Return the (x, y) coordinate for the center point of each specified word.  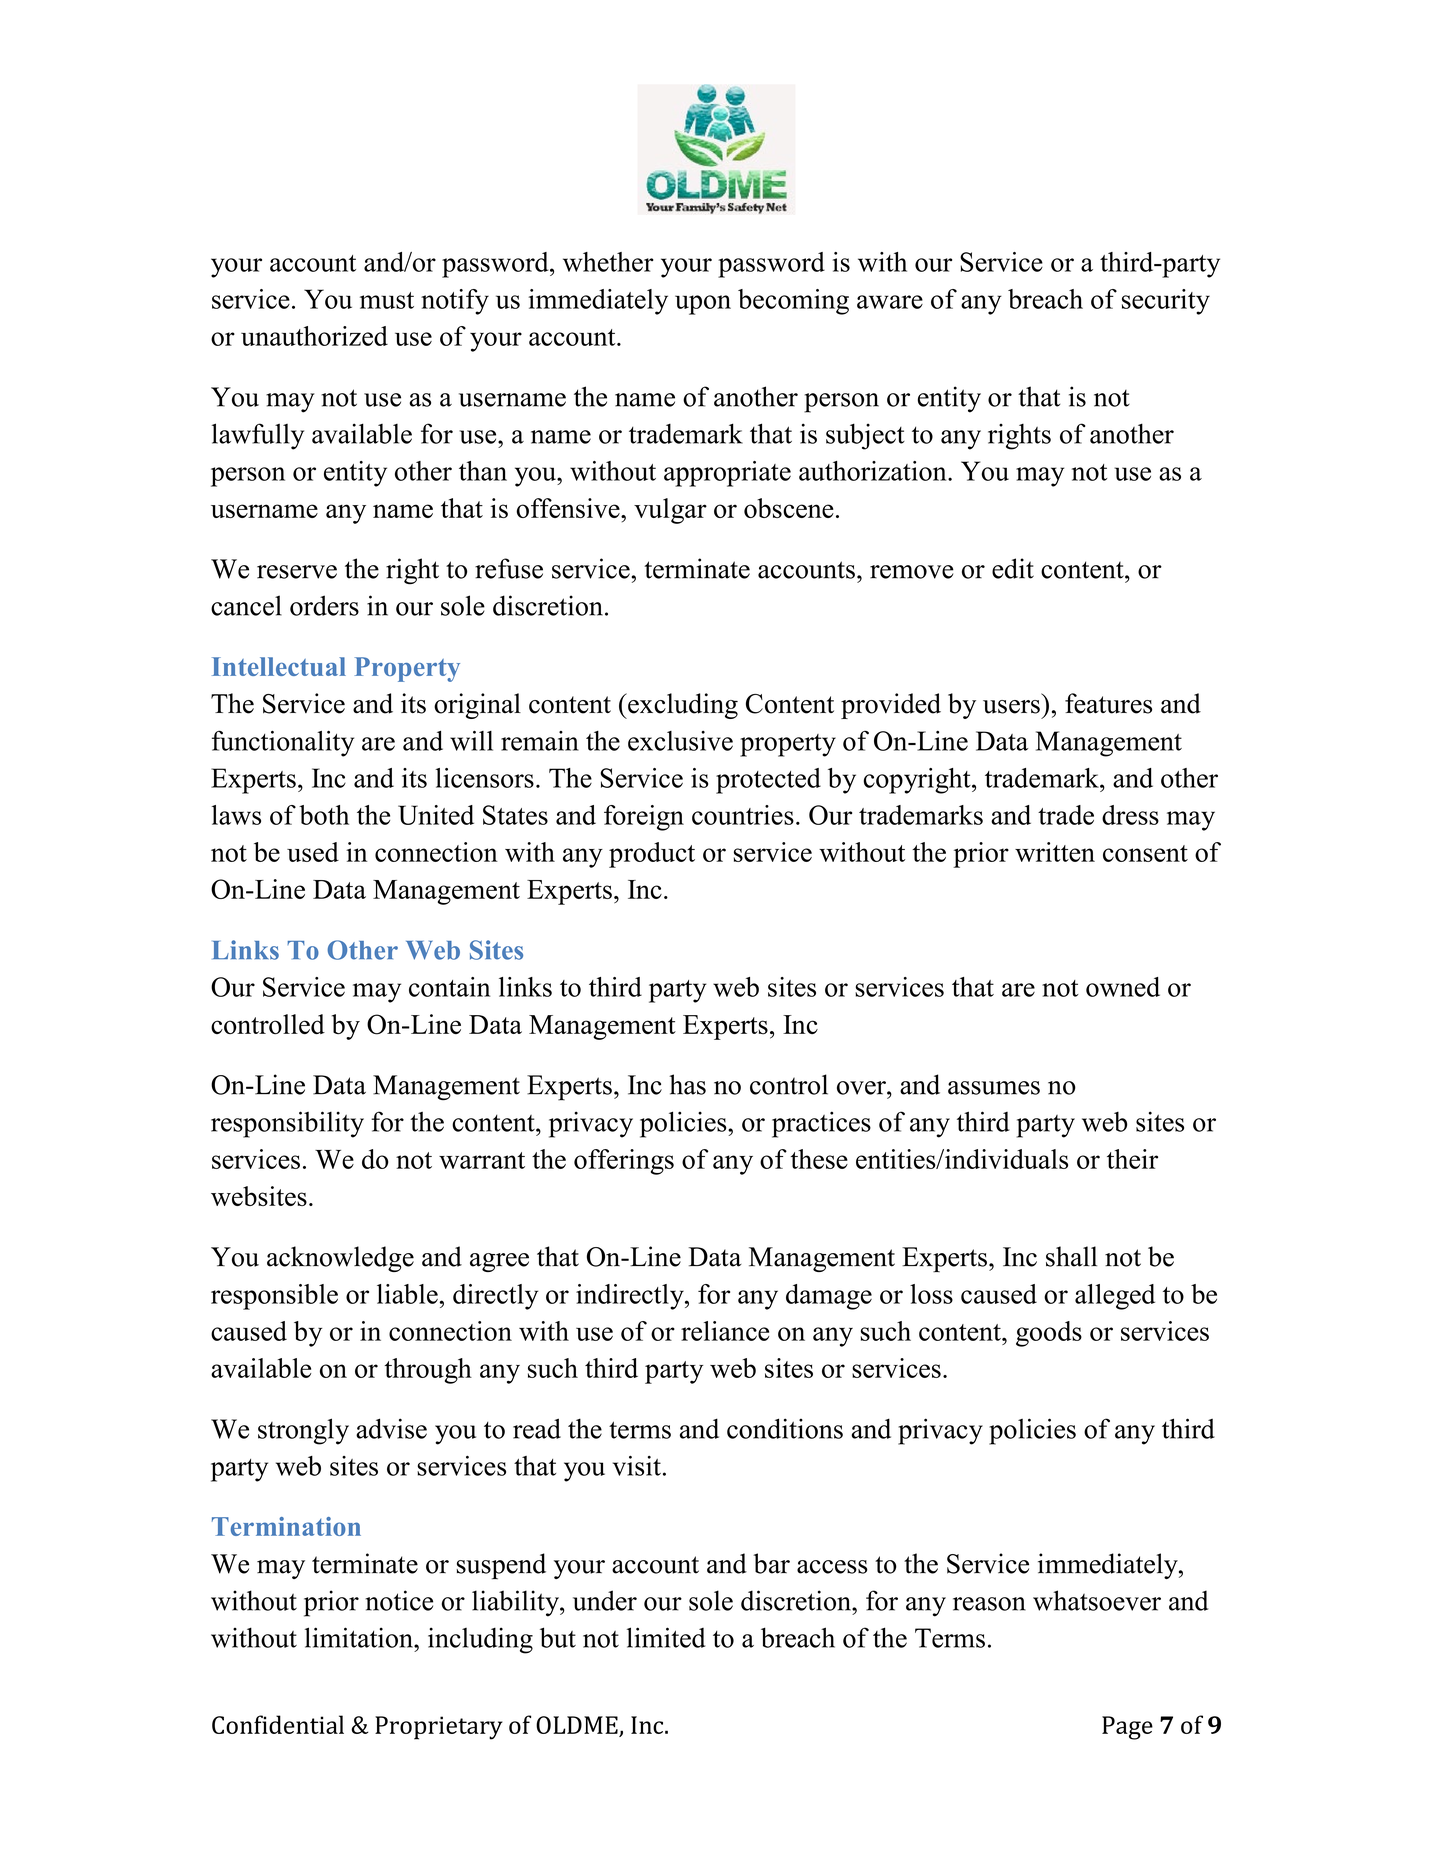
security (1166, 302)
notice (399, 1600)
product (652, 855)
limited (666, 1637)
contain (449, 987)
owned (1123, 987)
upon (703, 305)
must (387, 300)
